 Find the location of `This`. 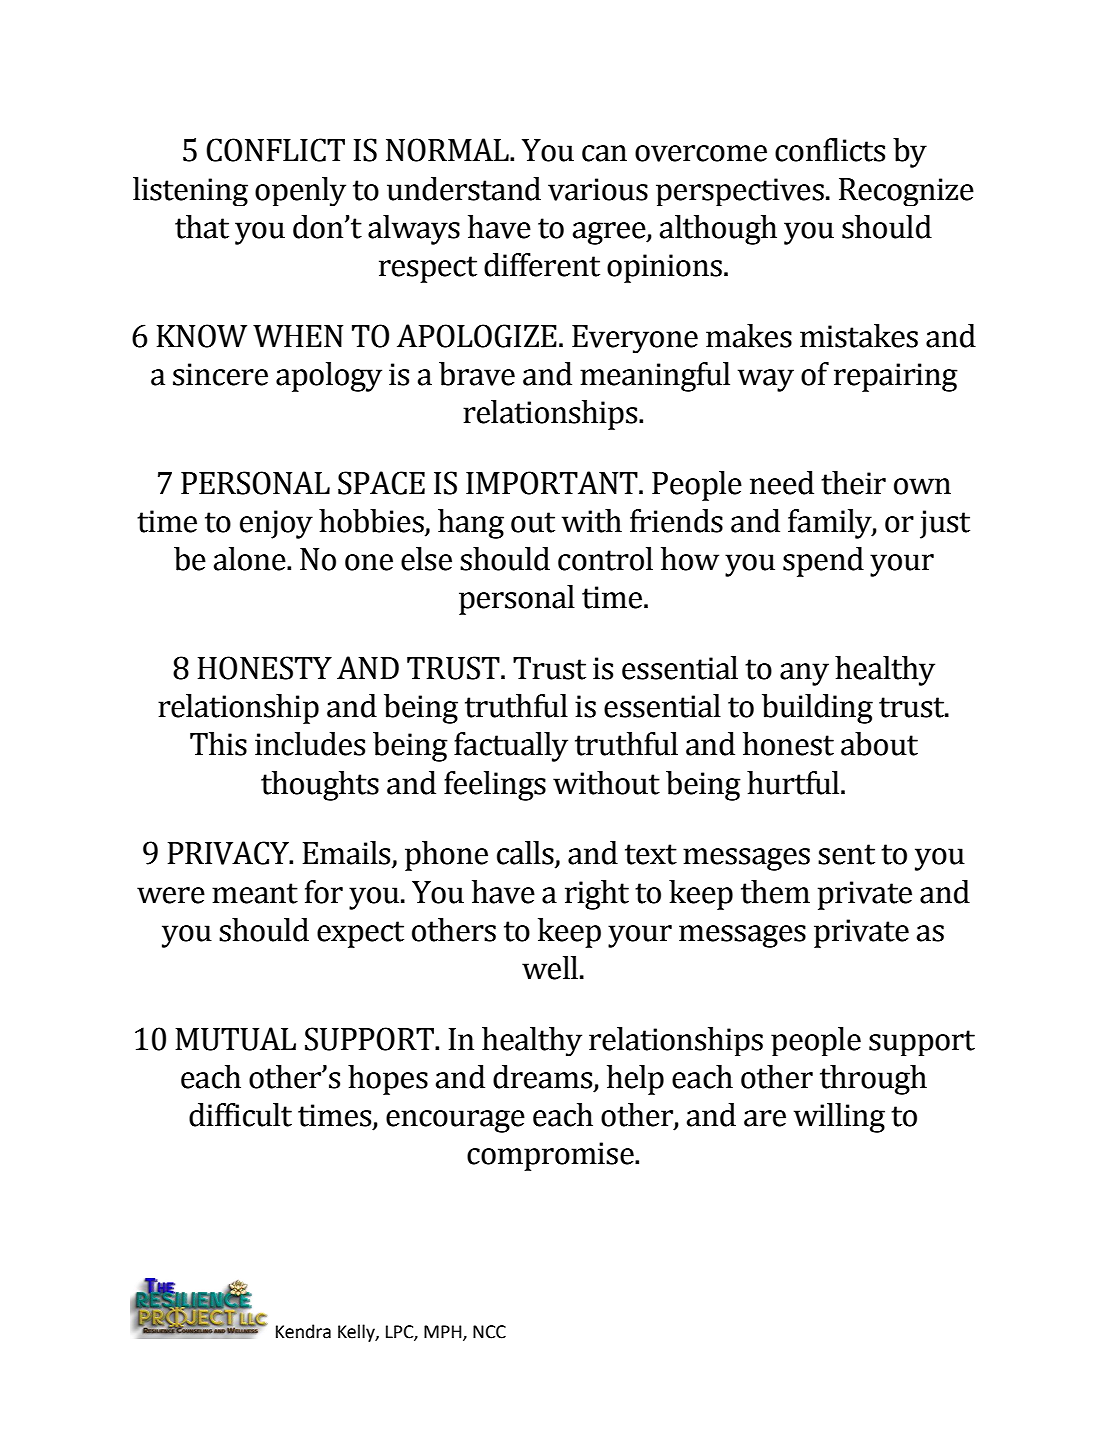

This is located at coordinates (218, 744).
